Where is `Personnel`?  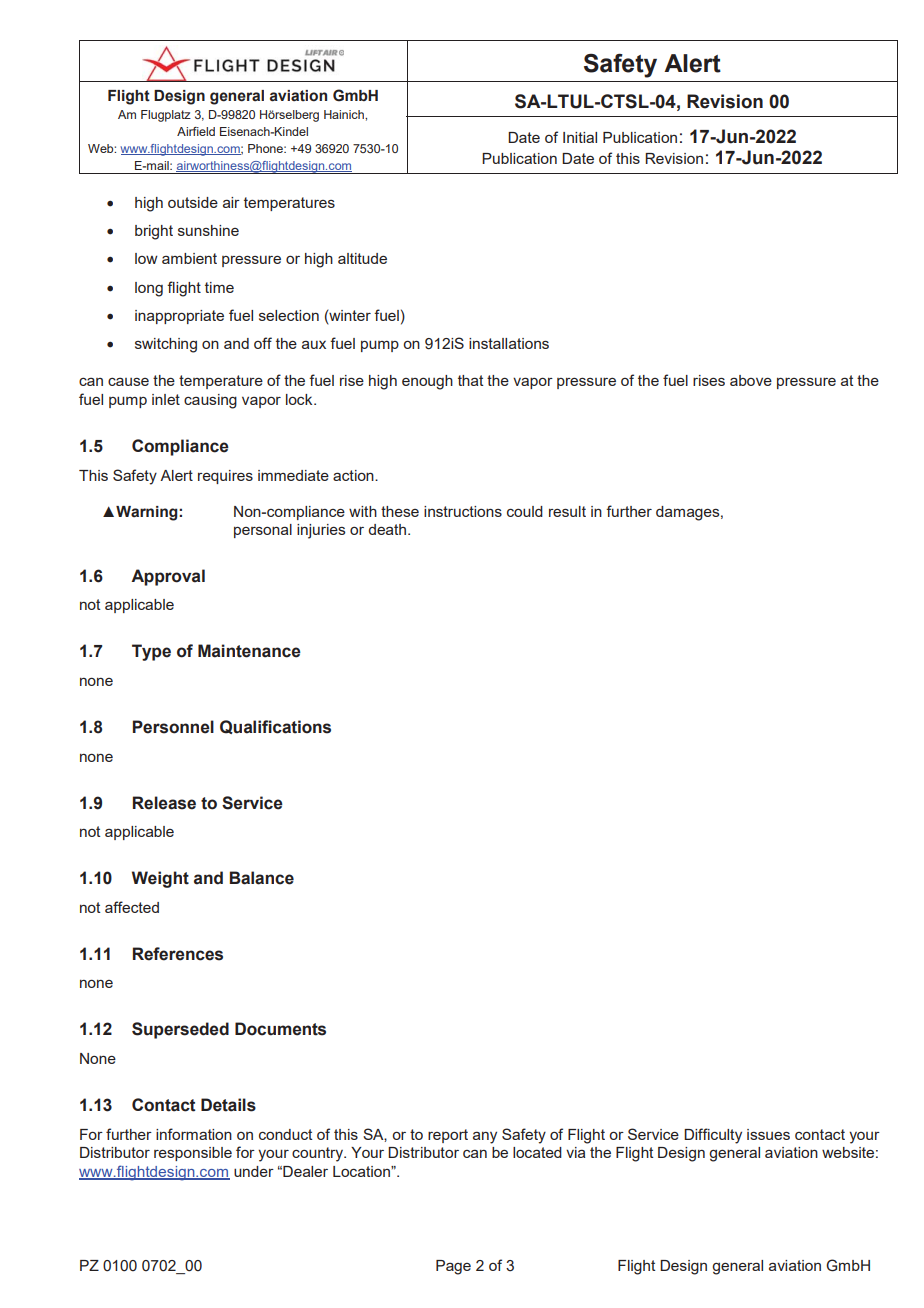
Personnel is located at coordinates (173, 727).
